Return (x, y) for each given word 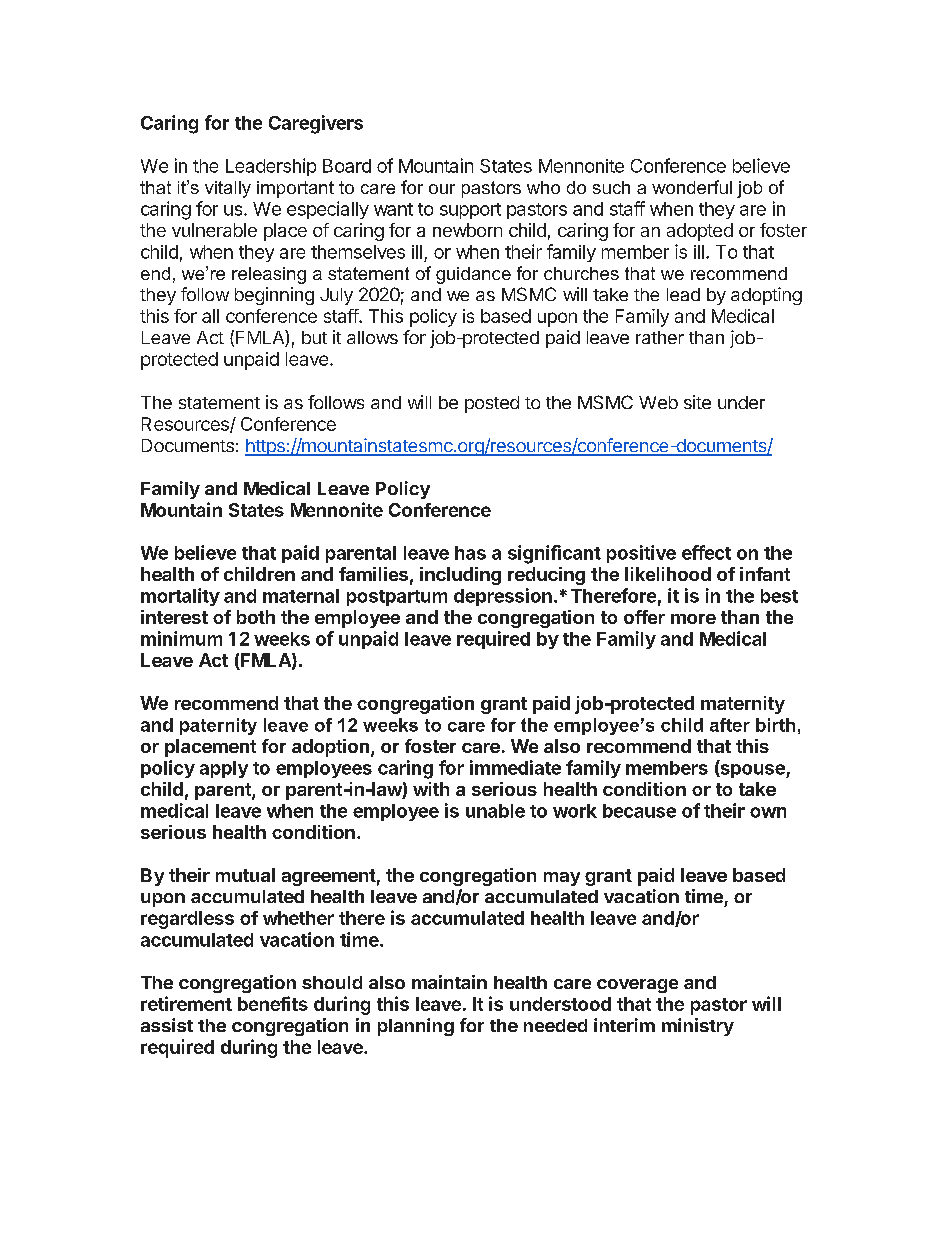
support (470, 211)
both (256, 617)
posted (492, 404)
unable (495, 811)
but (314, 337)
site (697, 402)
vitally (228, 189)
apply (224, 769)
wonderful (692, 187)
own (768, 812)
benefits (273, 1003)
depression (503, 597)
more (693, 619)
